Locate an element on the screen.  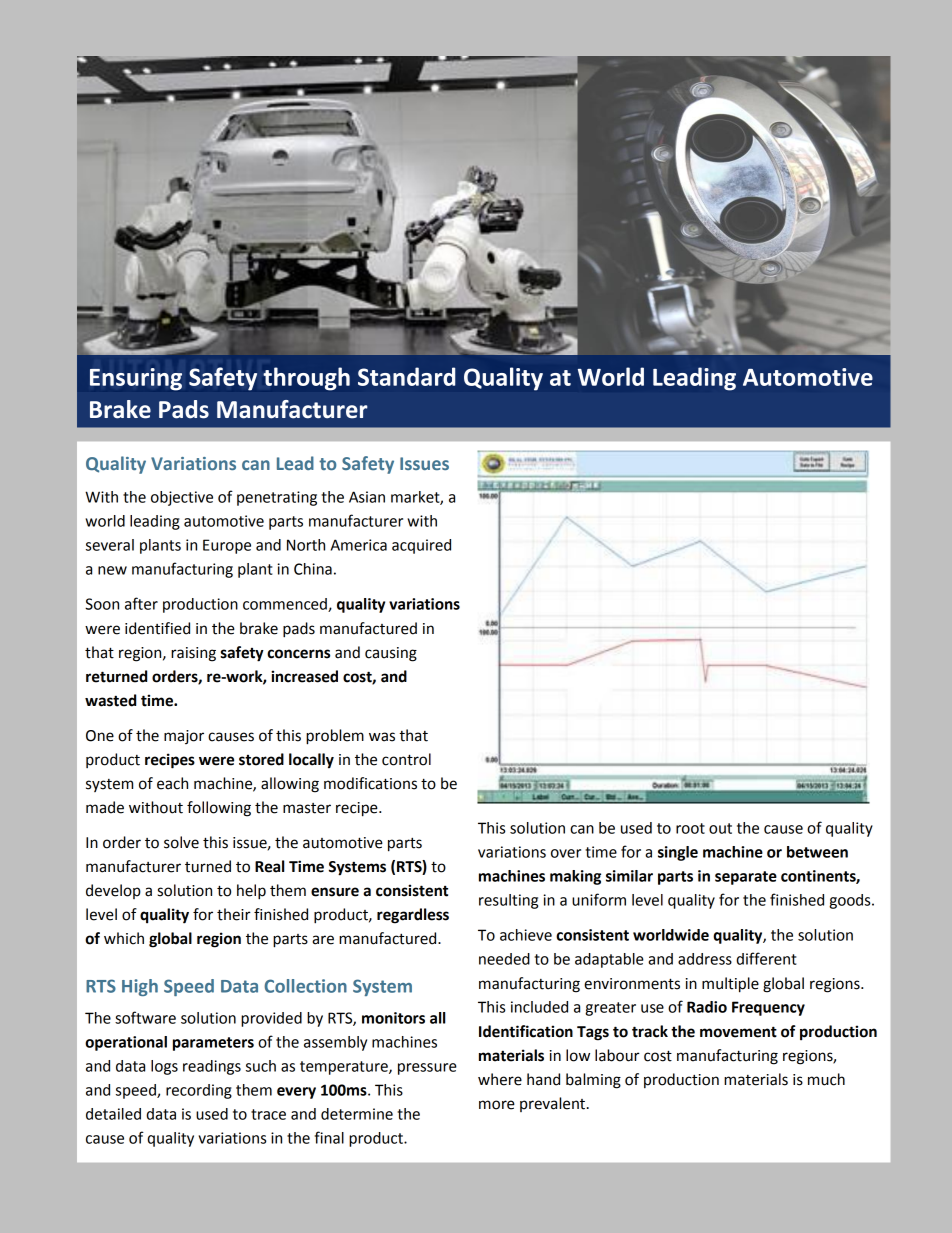
Asian is located at coordinates (367, 497).
